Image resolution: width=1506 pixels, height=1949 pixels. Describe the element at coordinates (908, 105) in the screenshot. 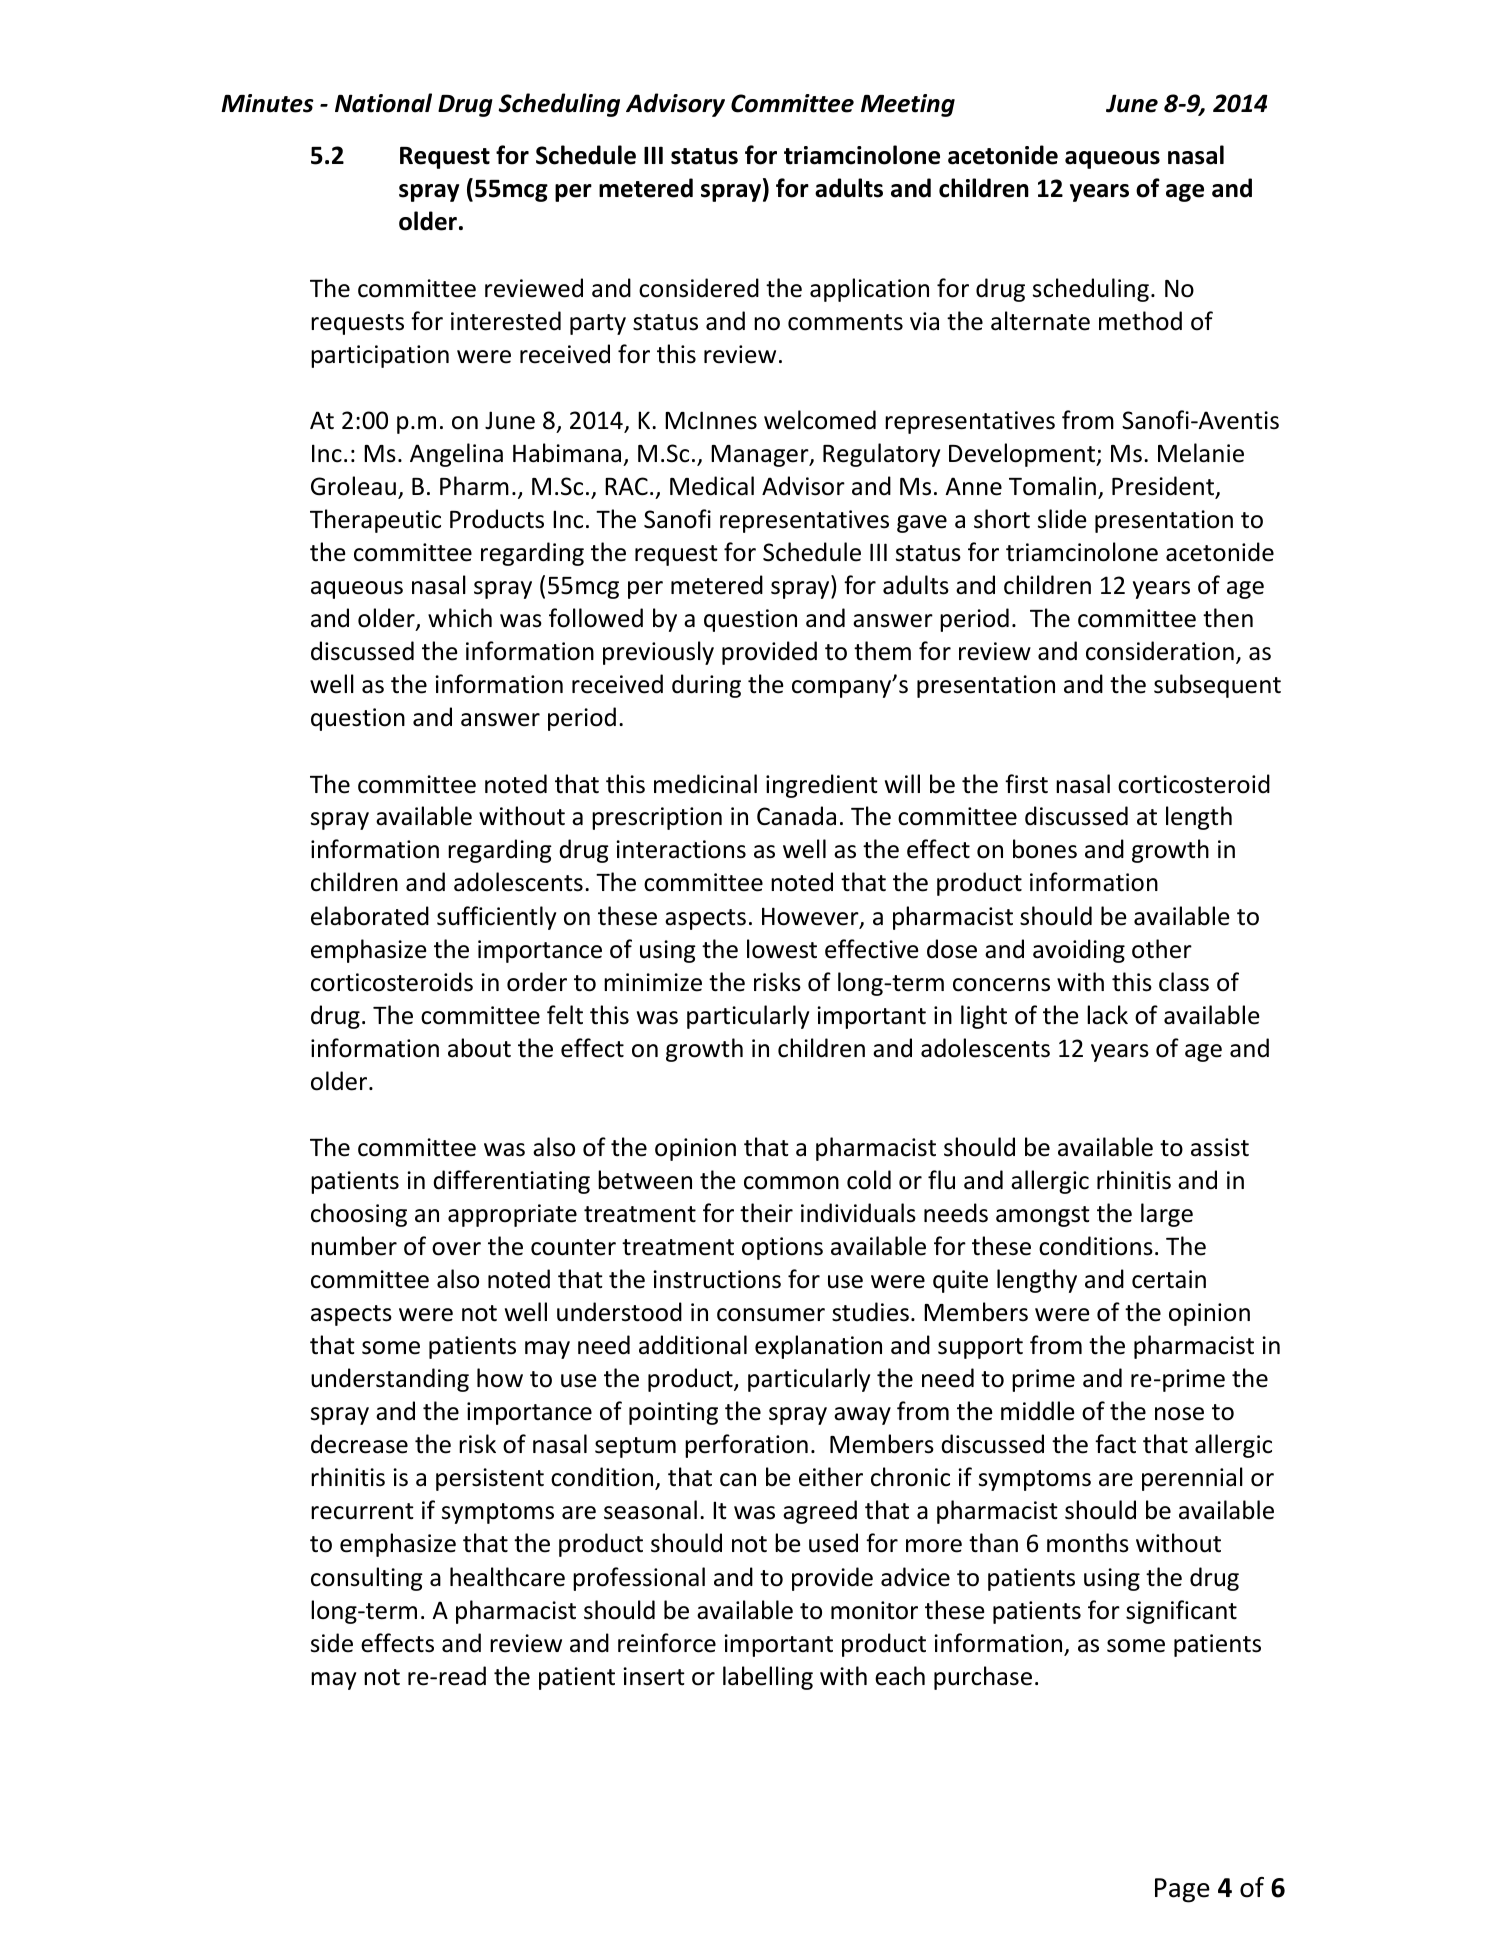

I see `Meeting` at that location.
